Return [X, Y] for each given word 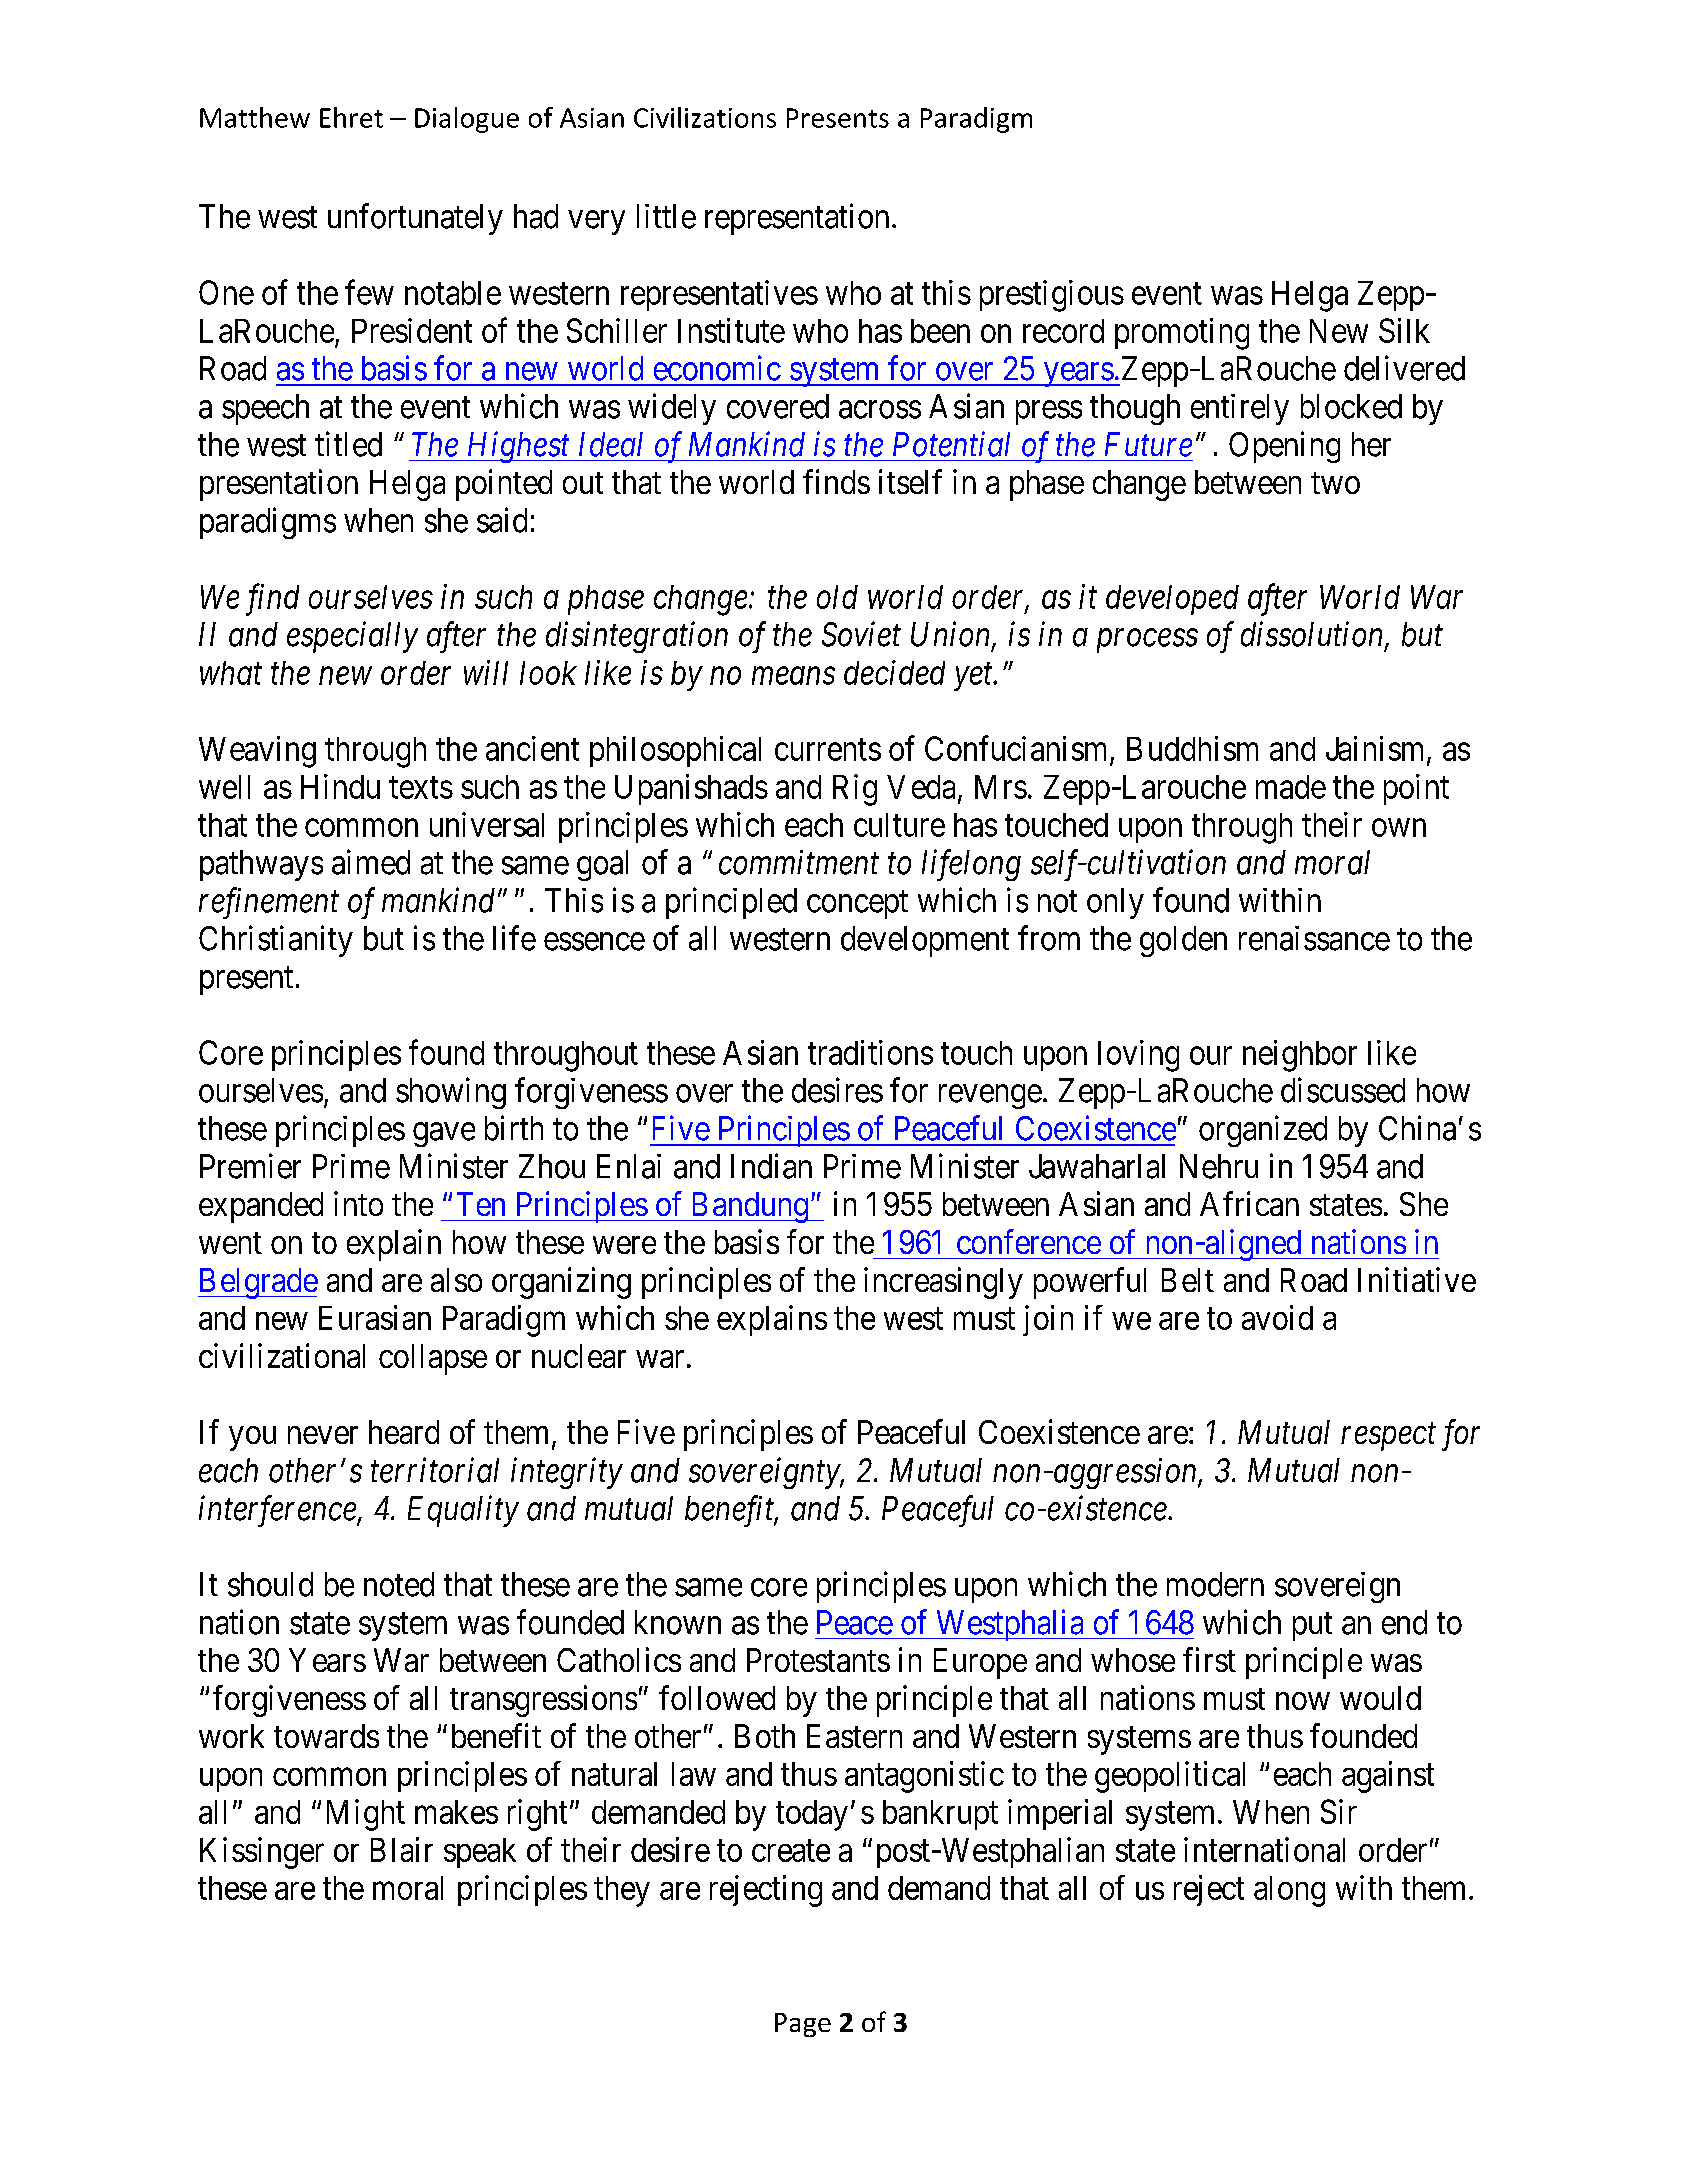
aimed [371, 862]
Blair [402, 1849]
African [1249, 1203]
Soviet [861, 634]
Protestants [818, 1660]
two [1335, 483]
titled [348, 444]
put [1312, 1627]
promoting [1182, 334]
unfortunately [415, 219]
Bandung [749, 1207]
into [358, 1203]
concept [857, 905]
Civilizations [705, 117]
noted [399, 1584]
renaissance [1314, 938]
